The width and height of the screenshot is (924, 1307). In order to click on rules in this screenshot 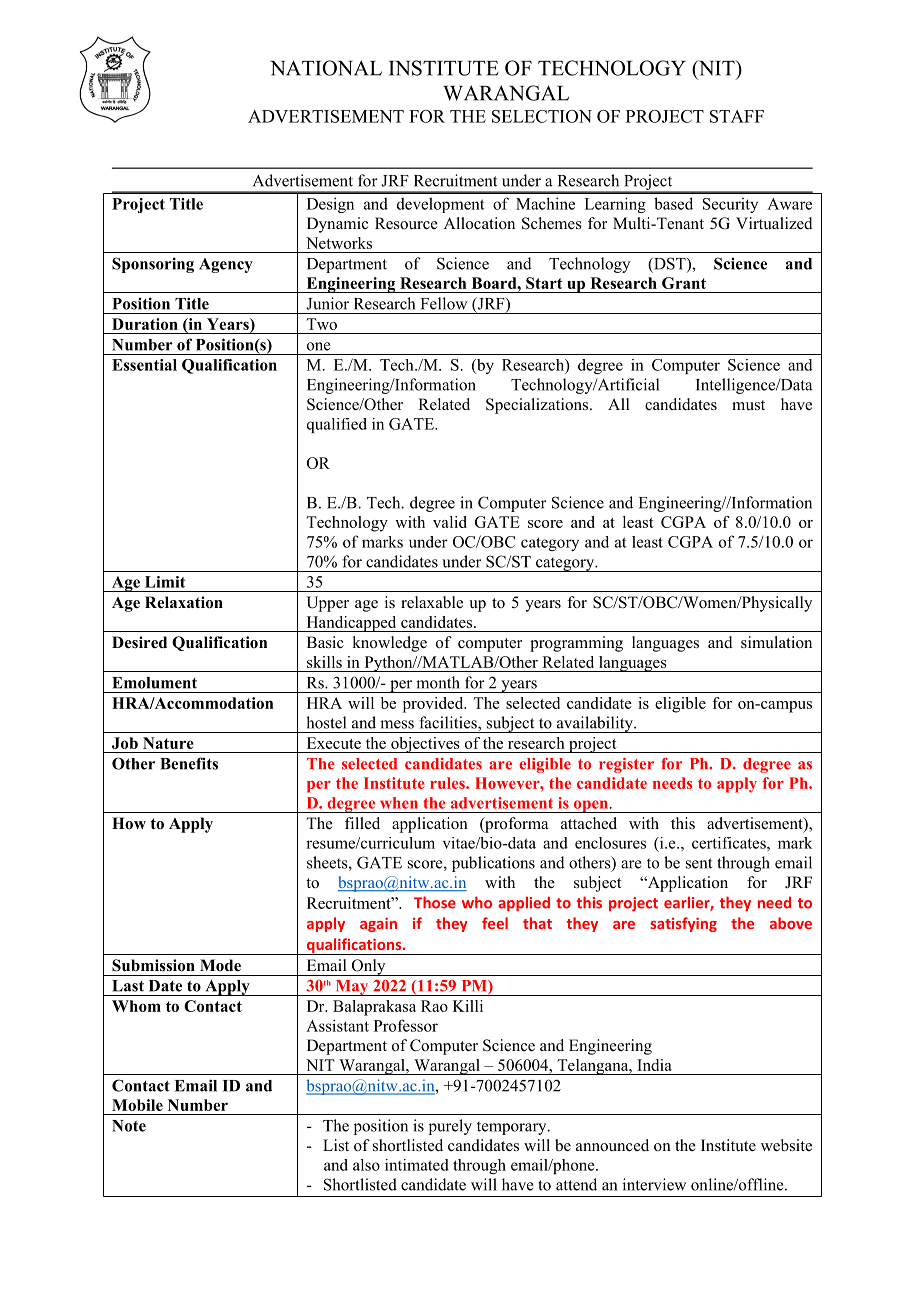, I will do `click(448, 783)`.
